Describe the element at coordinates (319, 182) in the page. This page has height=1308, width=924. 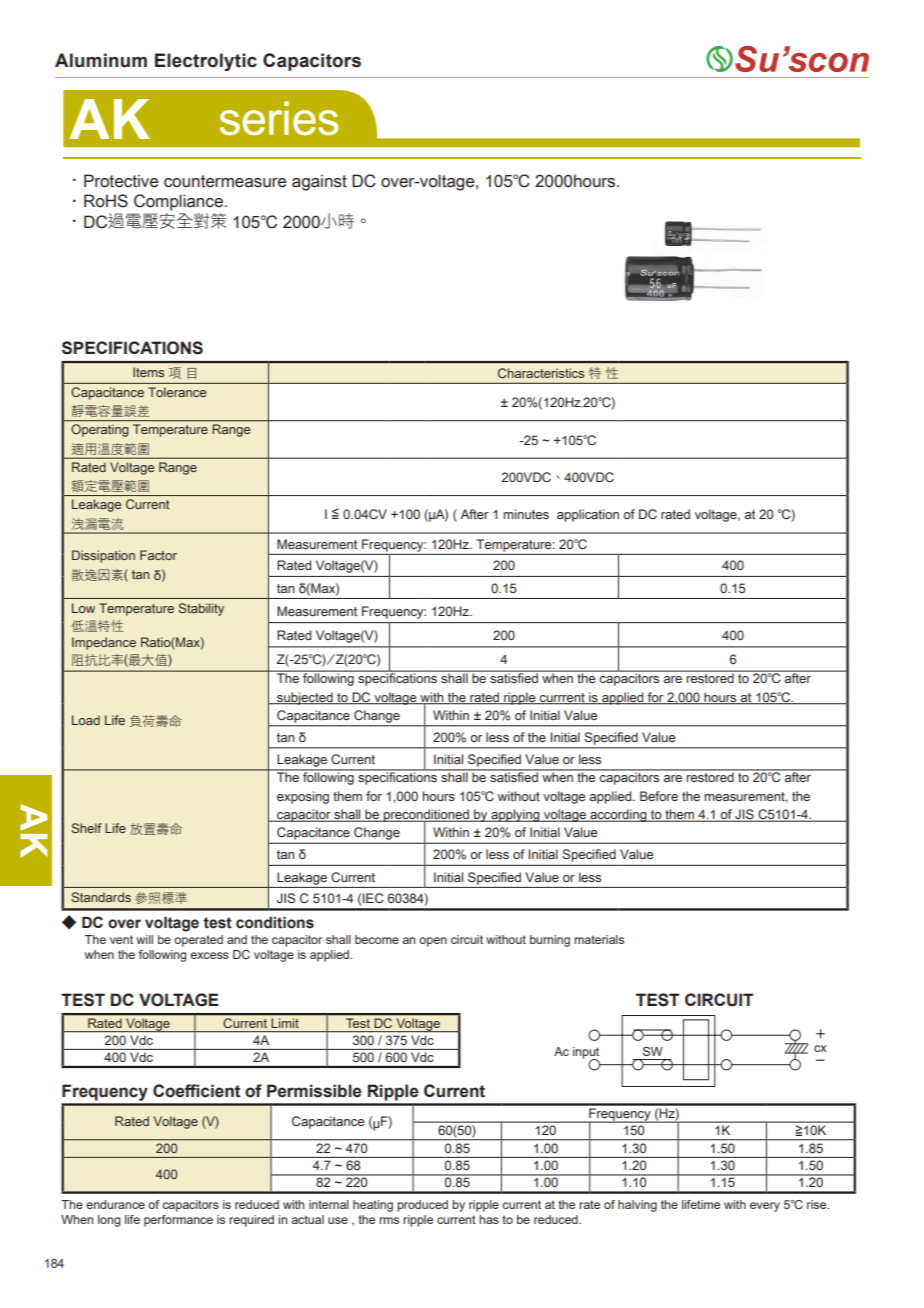
I see `against` at that location.
